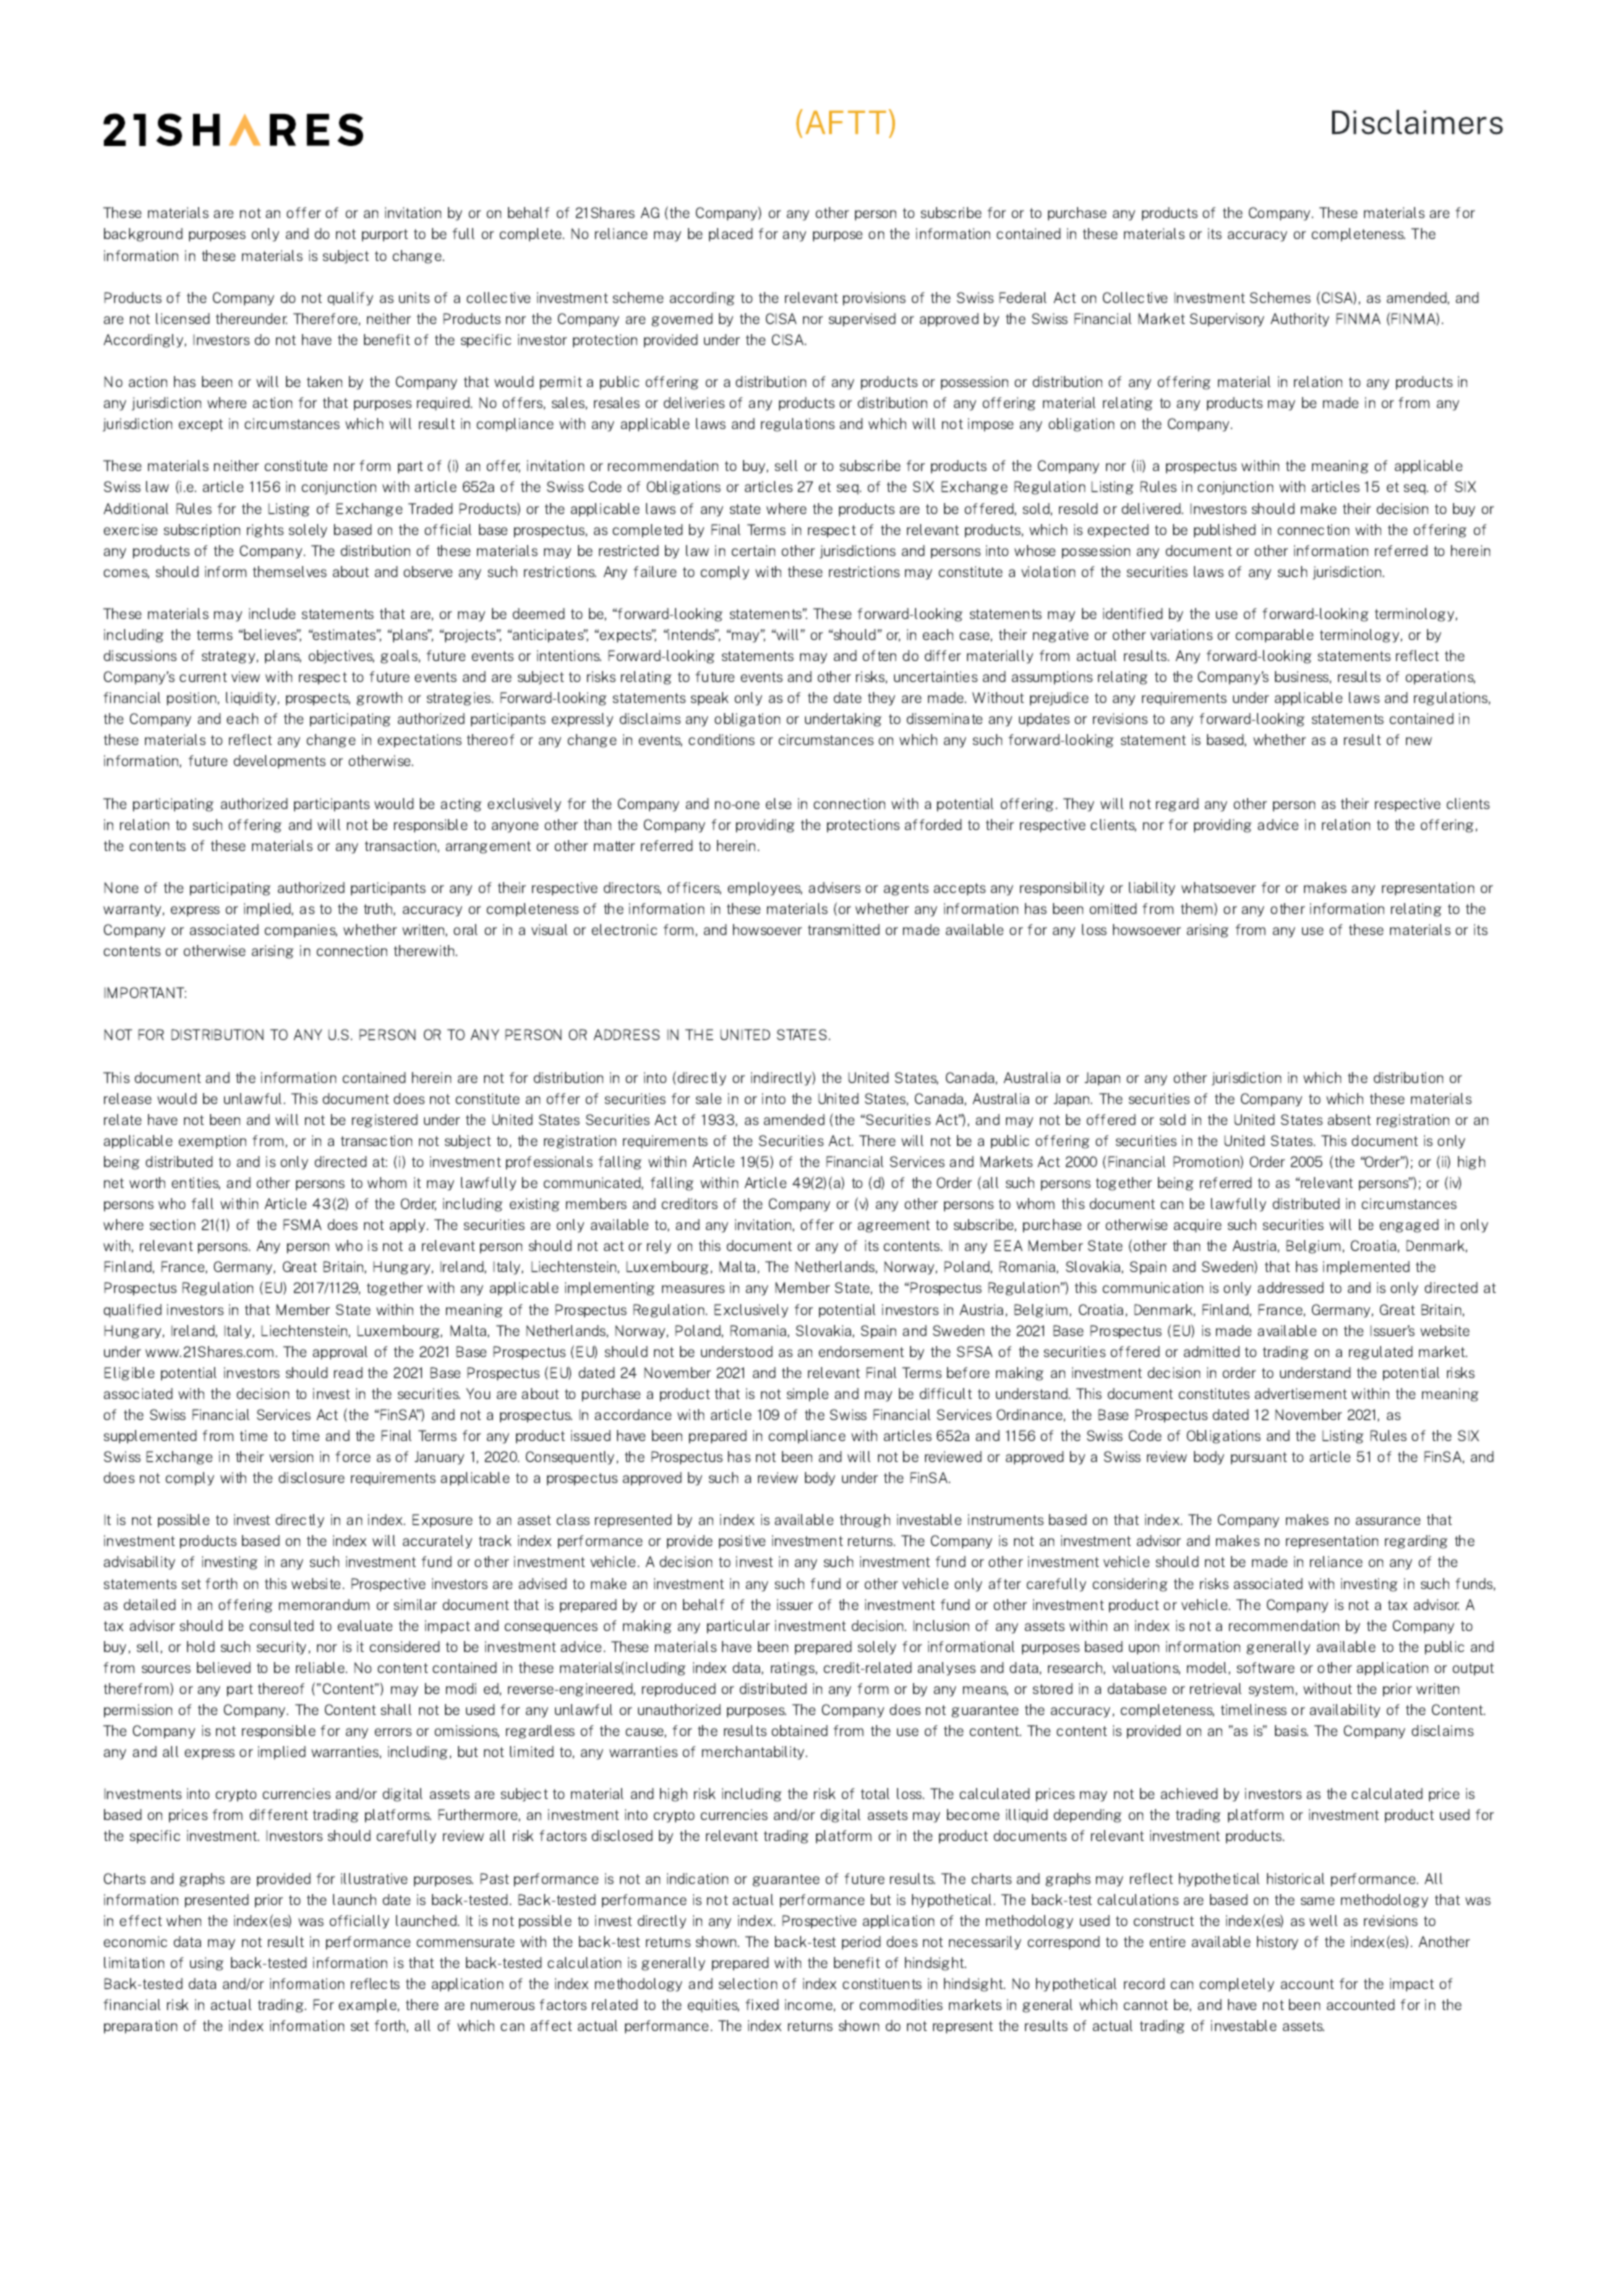 This page has width=1608, height=2276. Describe the element at coordinates (1417, 122) in the page. I see `Disclaimers` at that location.
